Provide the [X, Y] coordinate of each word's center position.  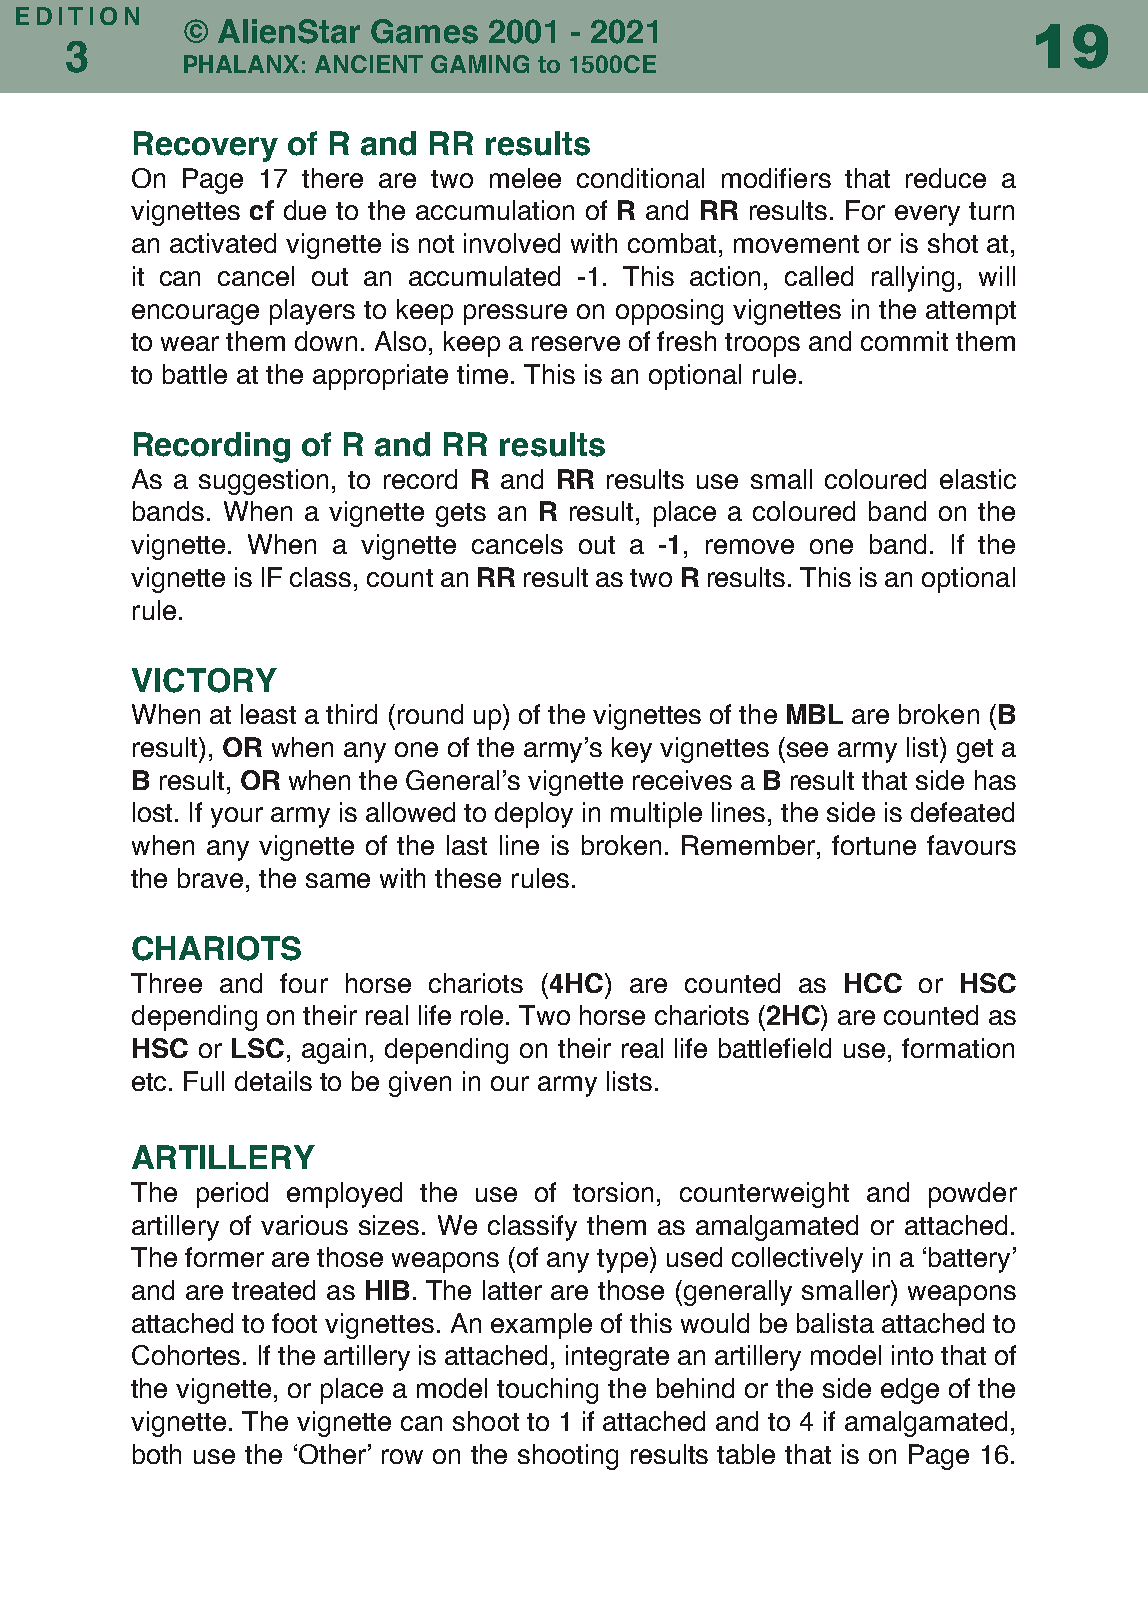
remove [750, 546]
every [927, 215]
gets [461, 515]
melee [525, 178]
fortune [874, 845]
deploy [534, 815]
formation [958, 1048]
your [237, 817]
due [305, 210]
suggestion [263, 482]
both [157, 1454]
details [273, 1081]
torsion [613, 1192]
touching [547, 1391]
